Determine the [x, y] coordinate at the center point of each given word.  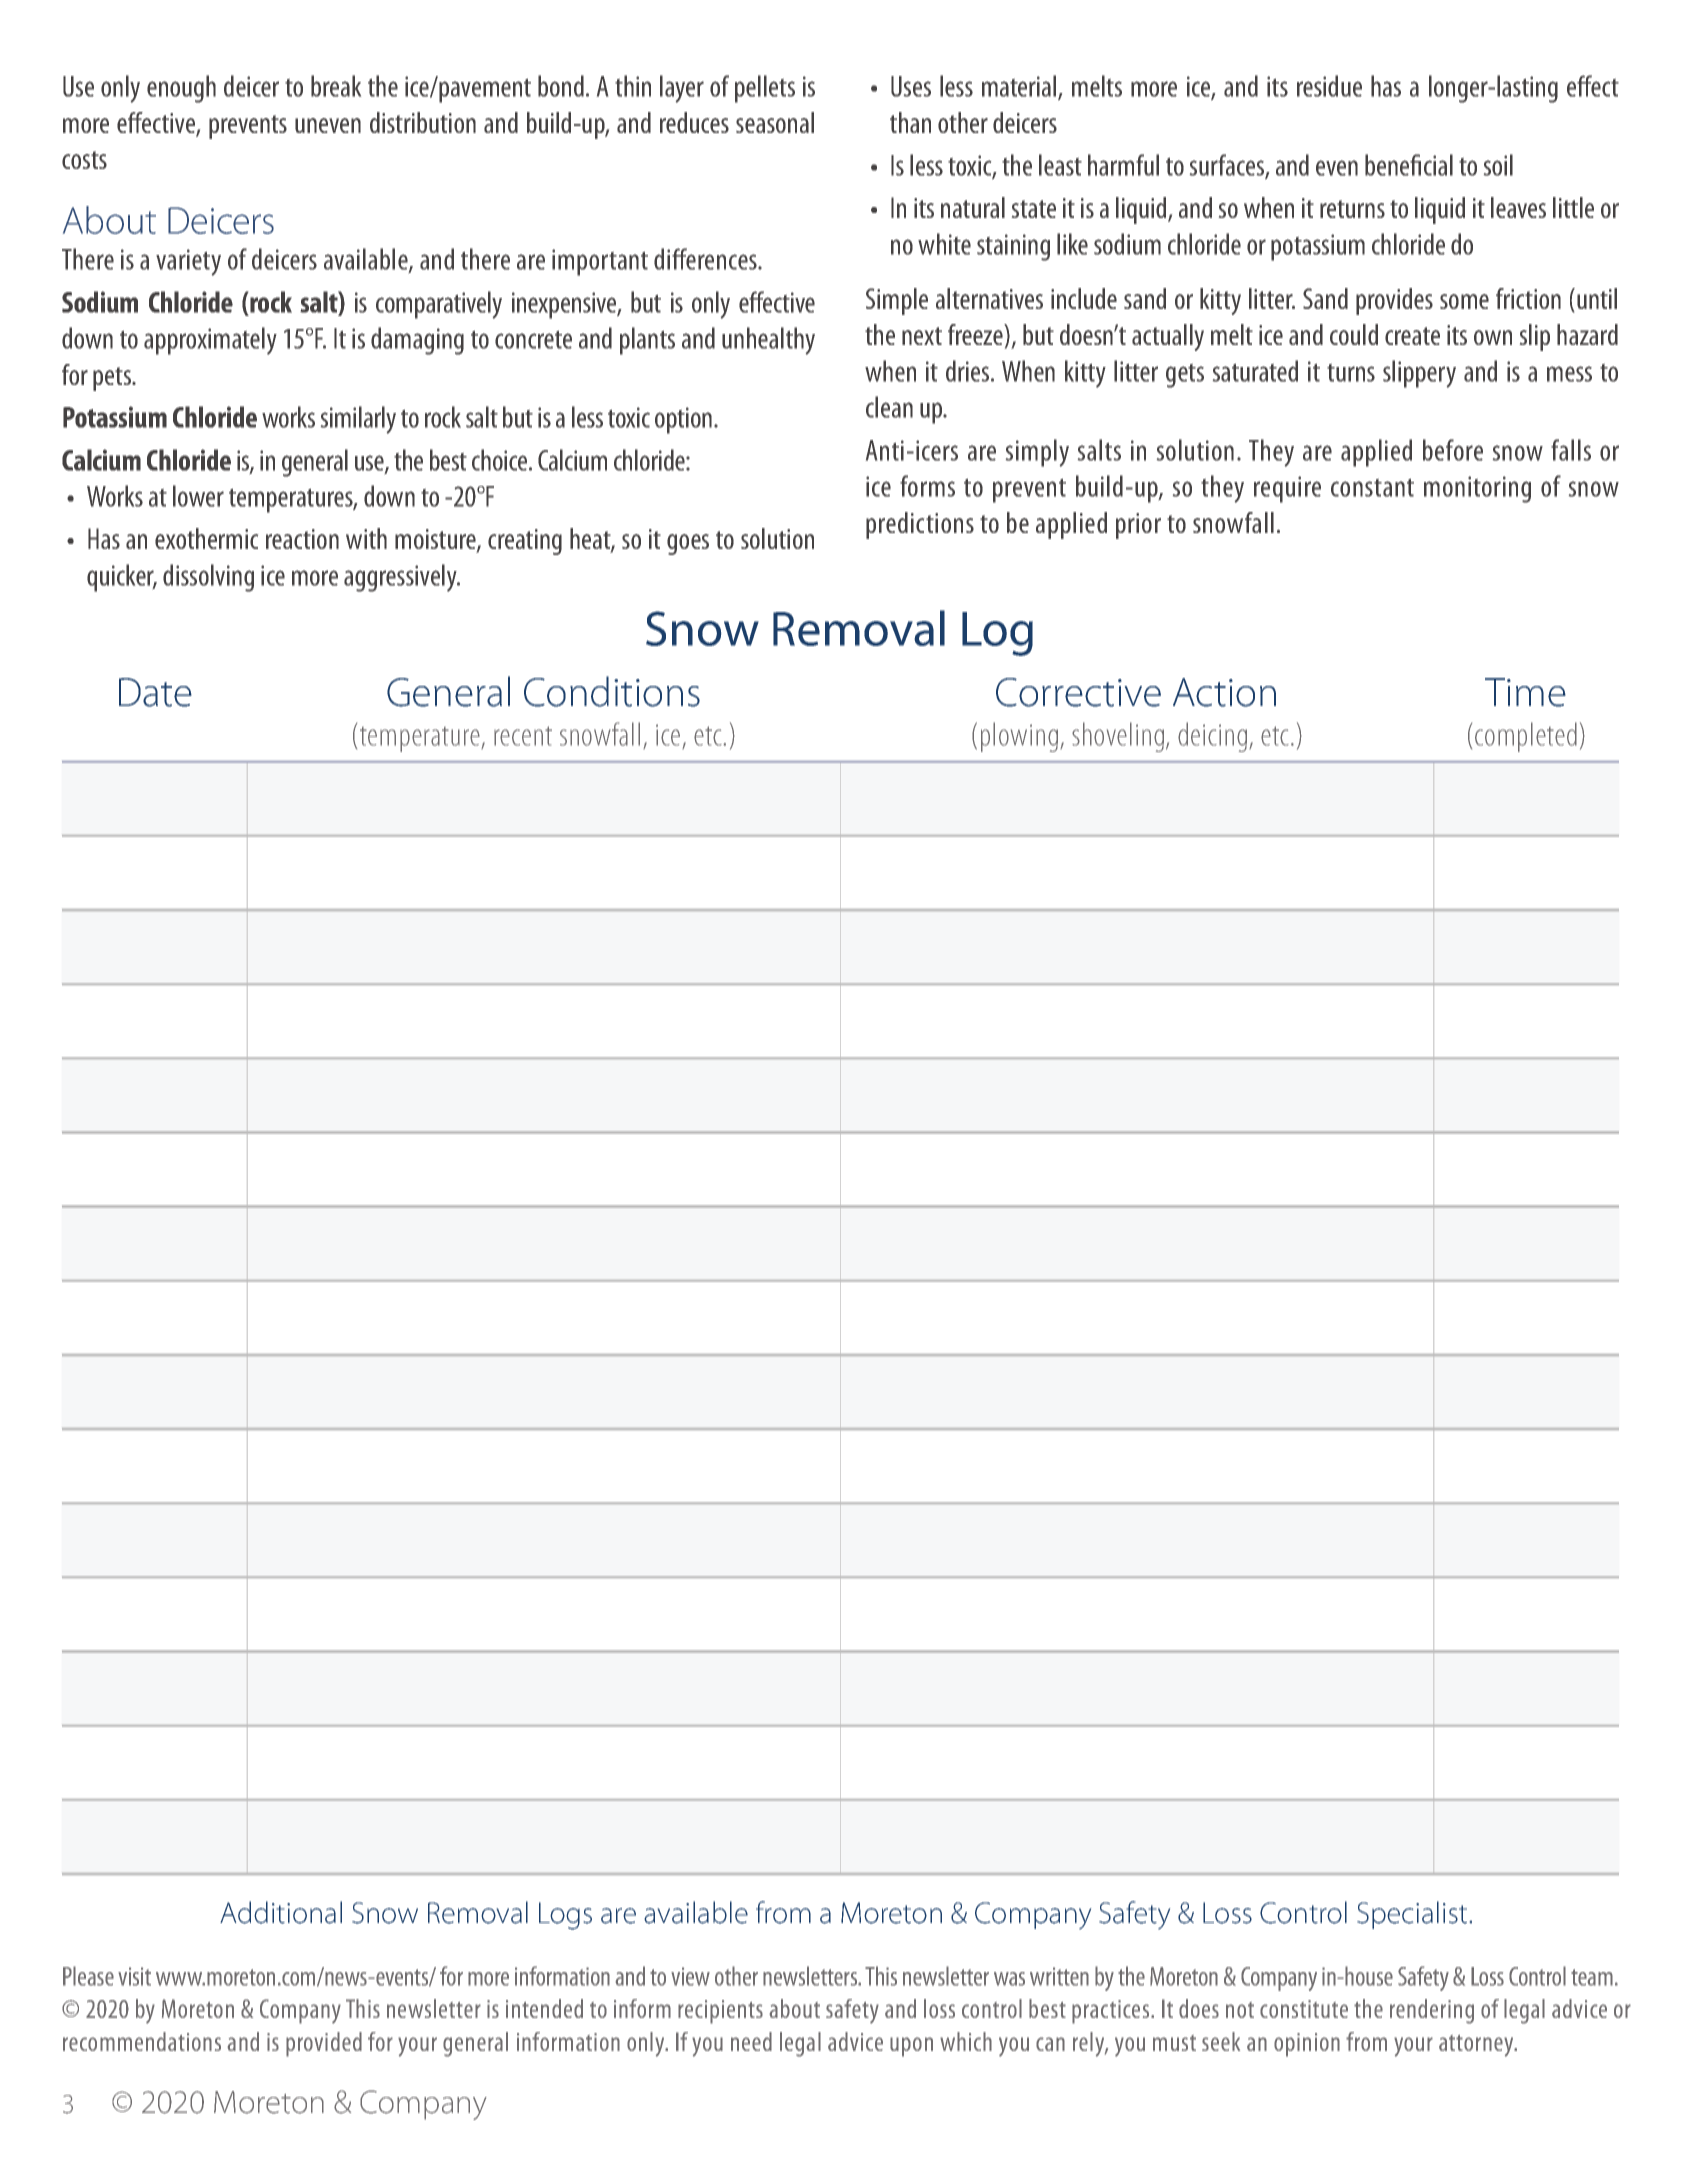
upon [911, 2047]
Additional [281, 1912]
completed [1526, 737]
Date [155, 692]
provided [324, 2044]
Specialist [1412, 1915]
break [336, 86]
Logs [565, 1916]
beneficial [1409, 165]
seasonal [775, 122]
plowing [1019, 737]
